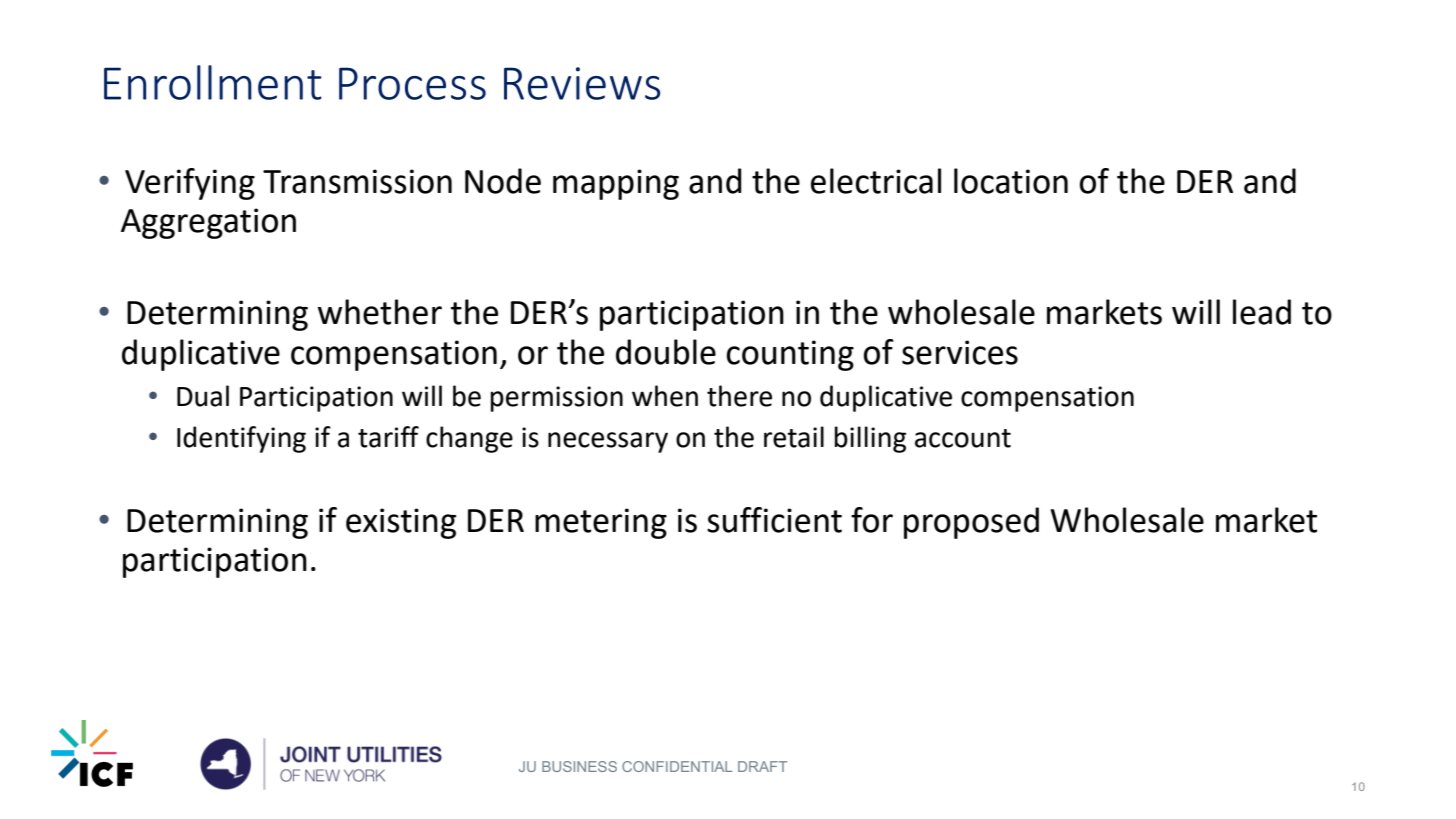 The width and height of the screenshot is (1456, 819). What do you see at coordinates (774, 520) in the screenshot?
I see `sufficient` at bounding box center [774, 520].
